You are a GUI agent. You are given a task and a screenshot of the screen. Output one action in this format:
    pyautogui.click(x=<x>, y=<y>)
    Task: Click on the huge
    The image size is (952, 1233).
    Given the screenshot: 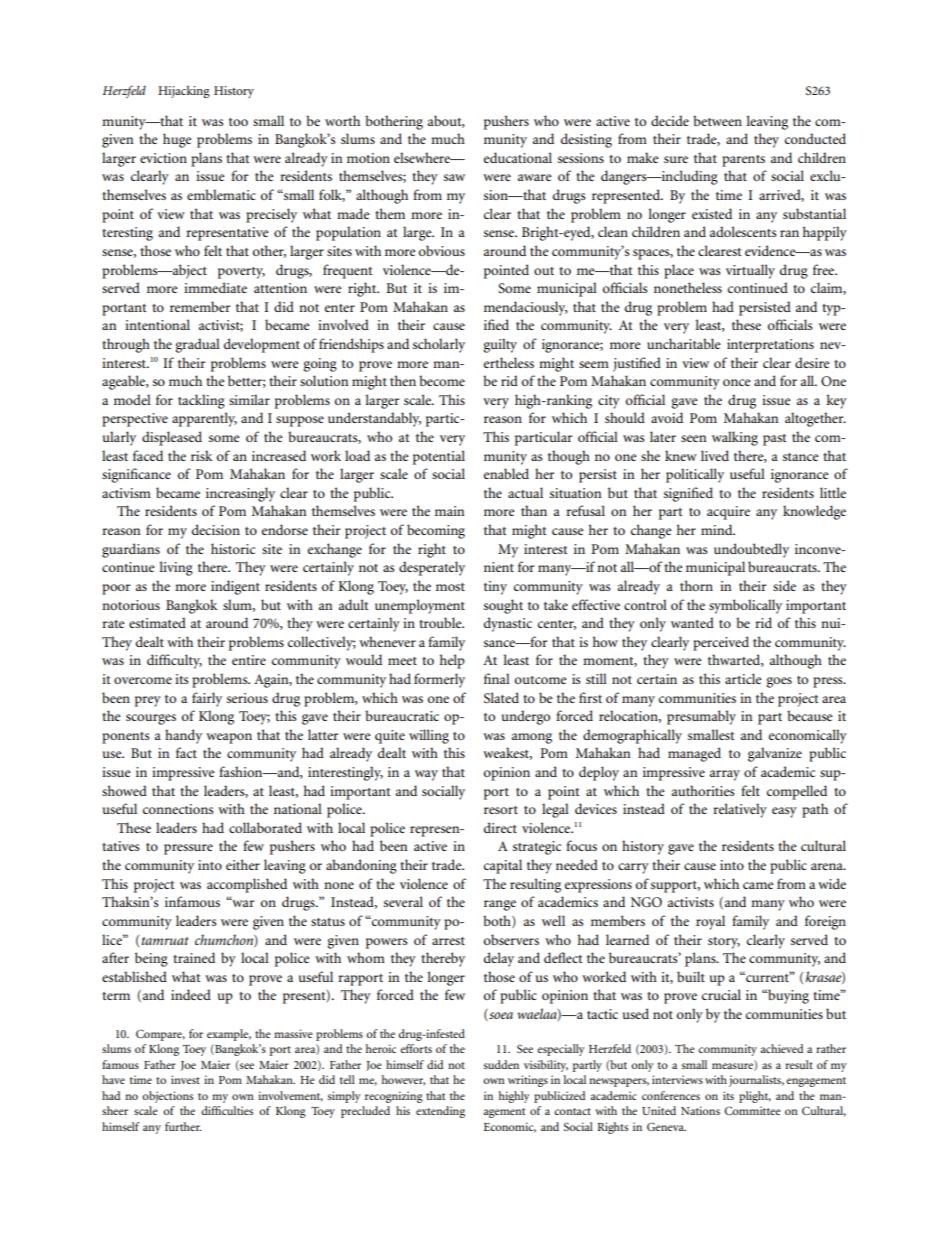 What is the action you would take?
    pyautogui.click(x=177, y=140)
